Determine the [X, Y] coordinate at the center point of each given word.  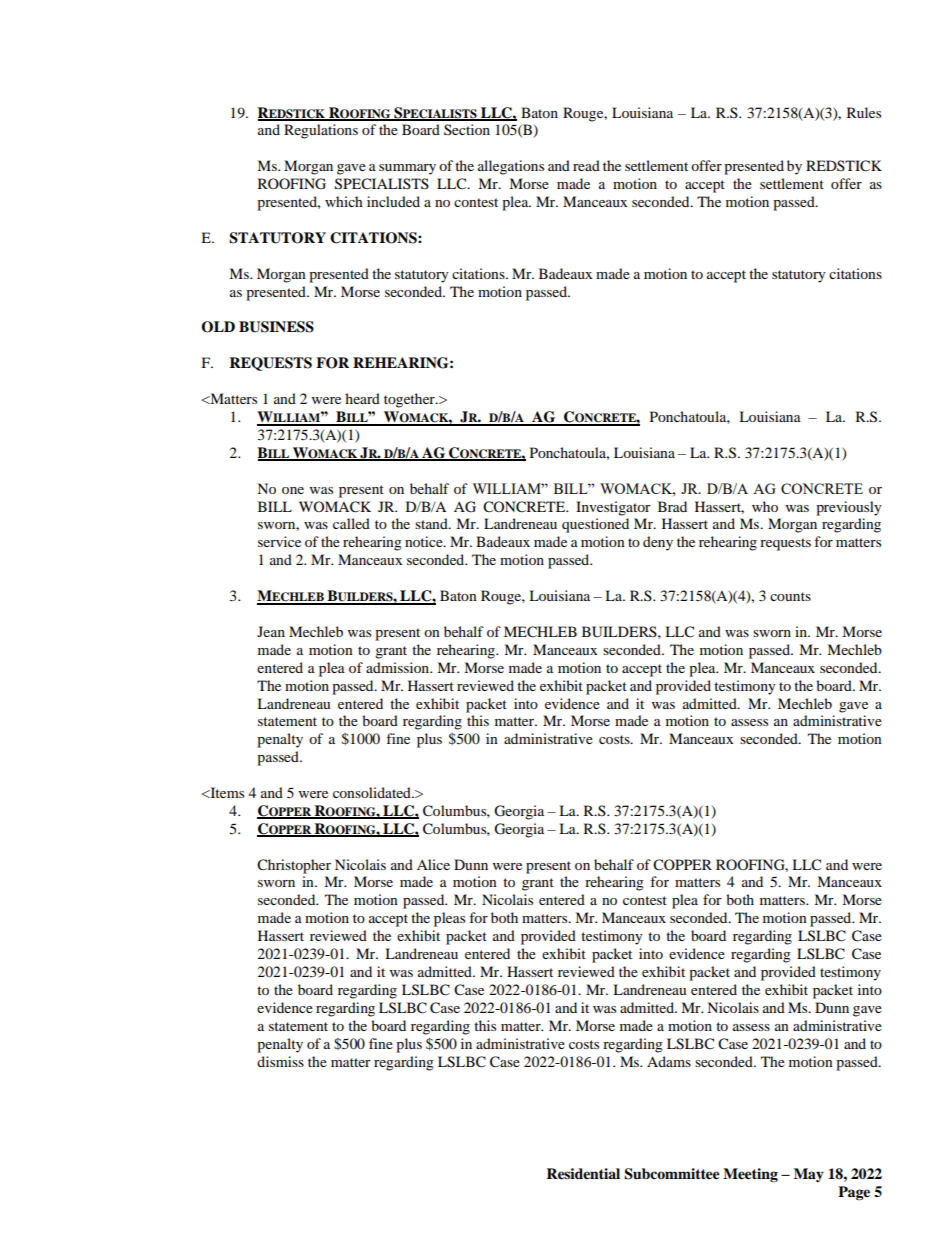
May [809, 1175]
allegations [511, 167]
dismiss [280, 1061]
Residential [583, 1174]
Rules [864, 112]
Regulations [321, 131]
